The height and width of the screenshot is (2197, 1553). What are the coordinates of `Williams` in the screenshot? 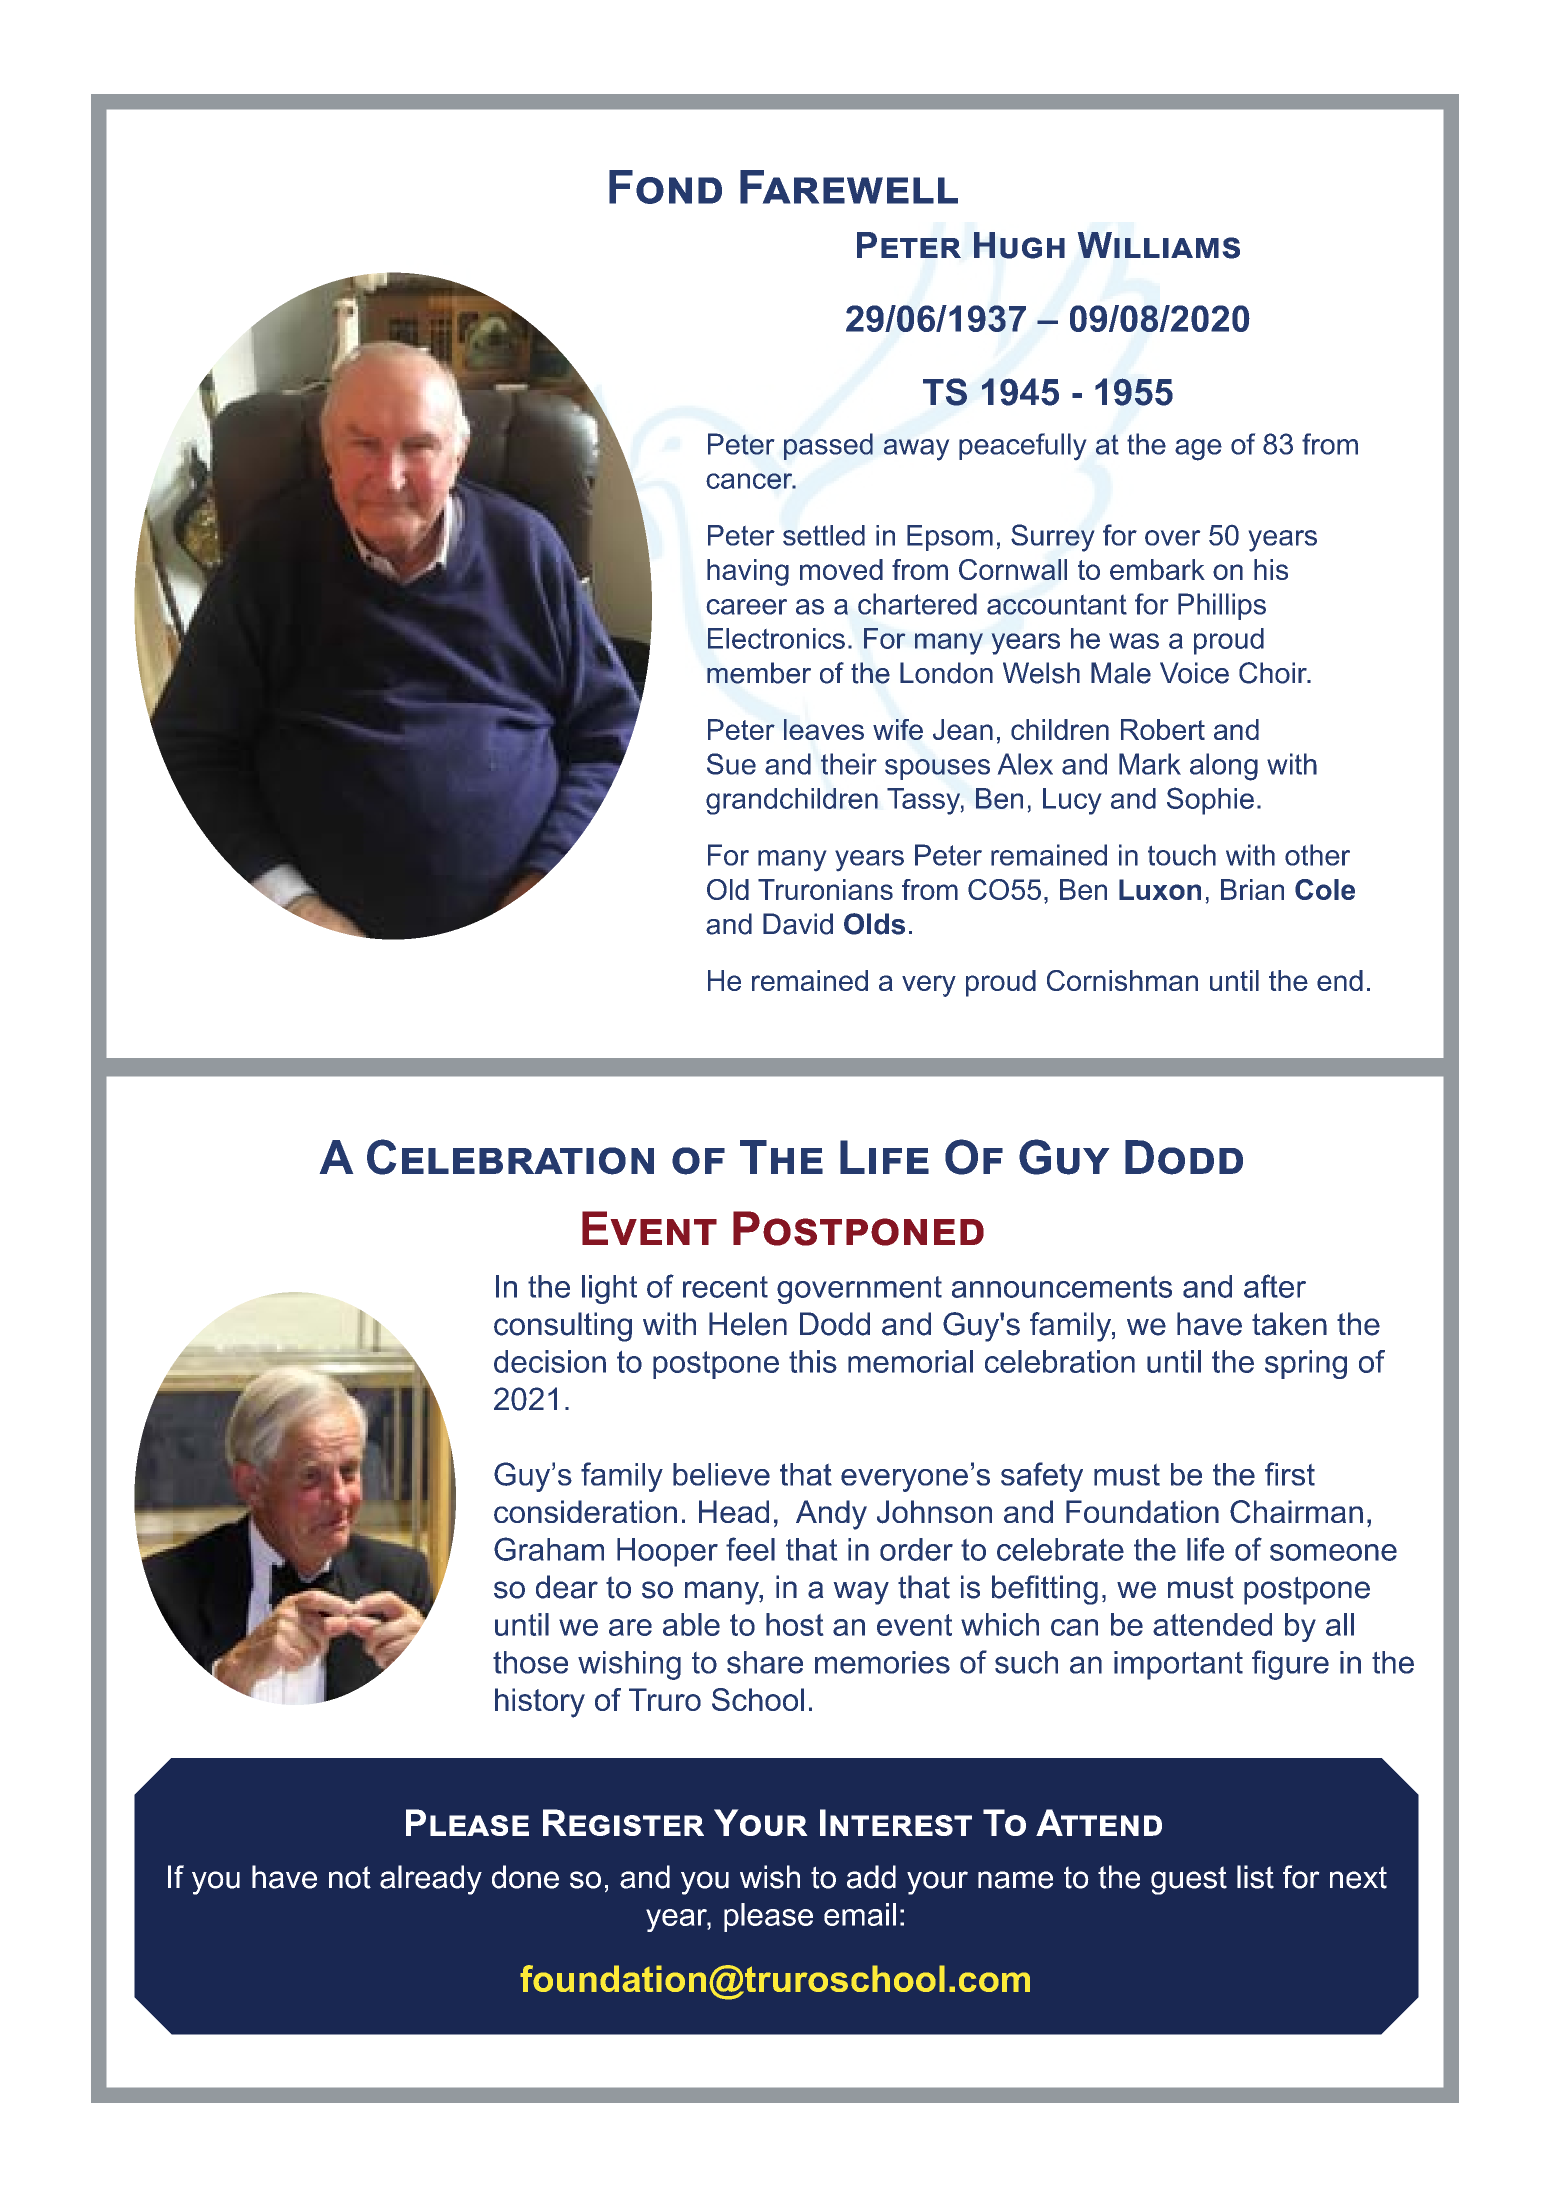 It's located at (1159, 245).
